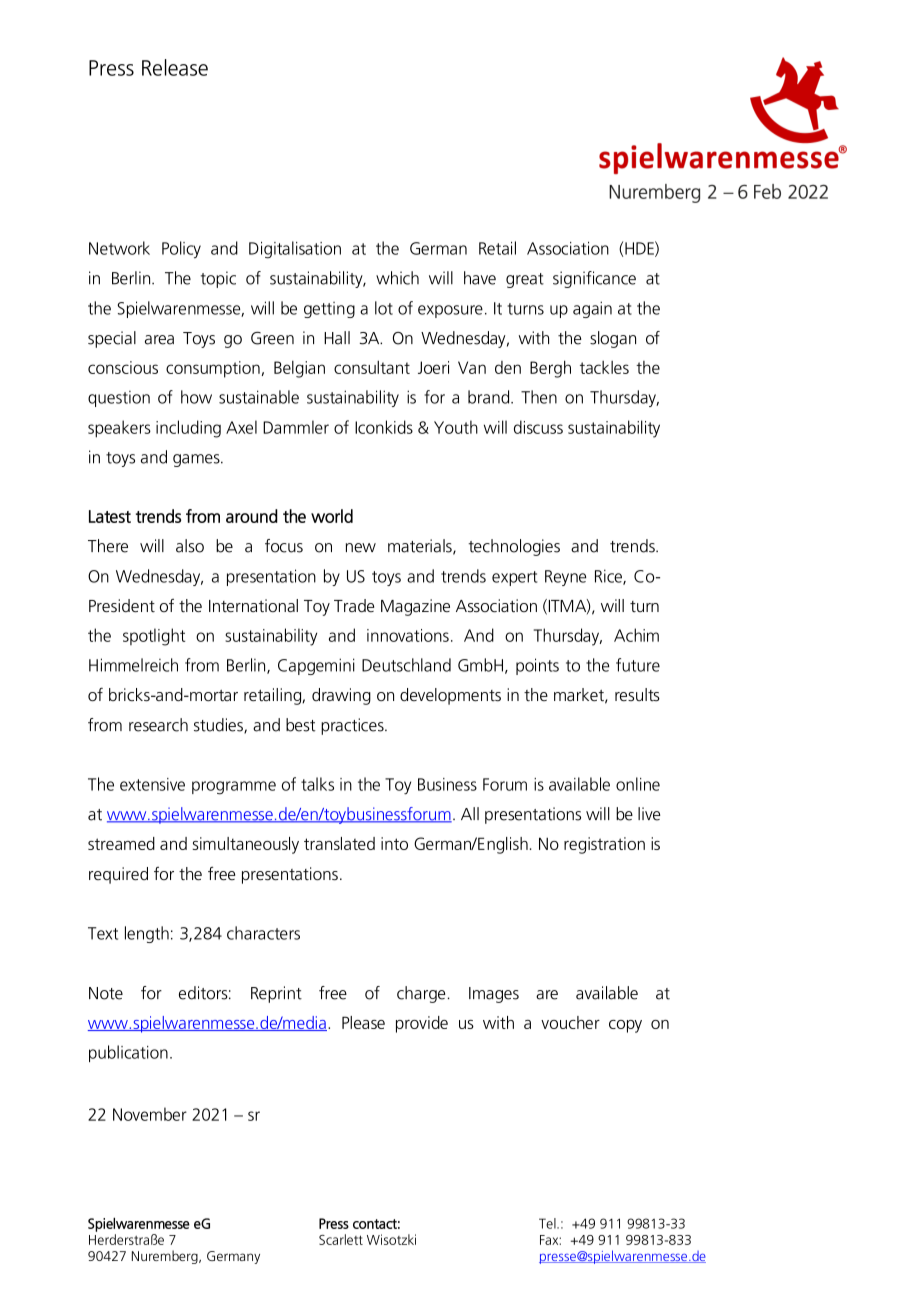 This page has height=1308, width=924. I want to click on Deutschland, so click(406, 665).
